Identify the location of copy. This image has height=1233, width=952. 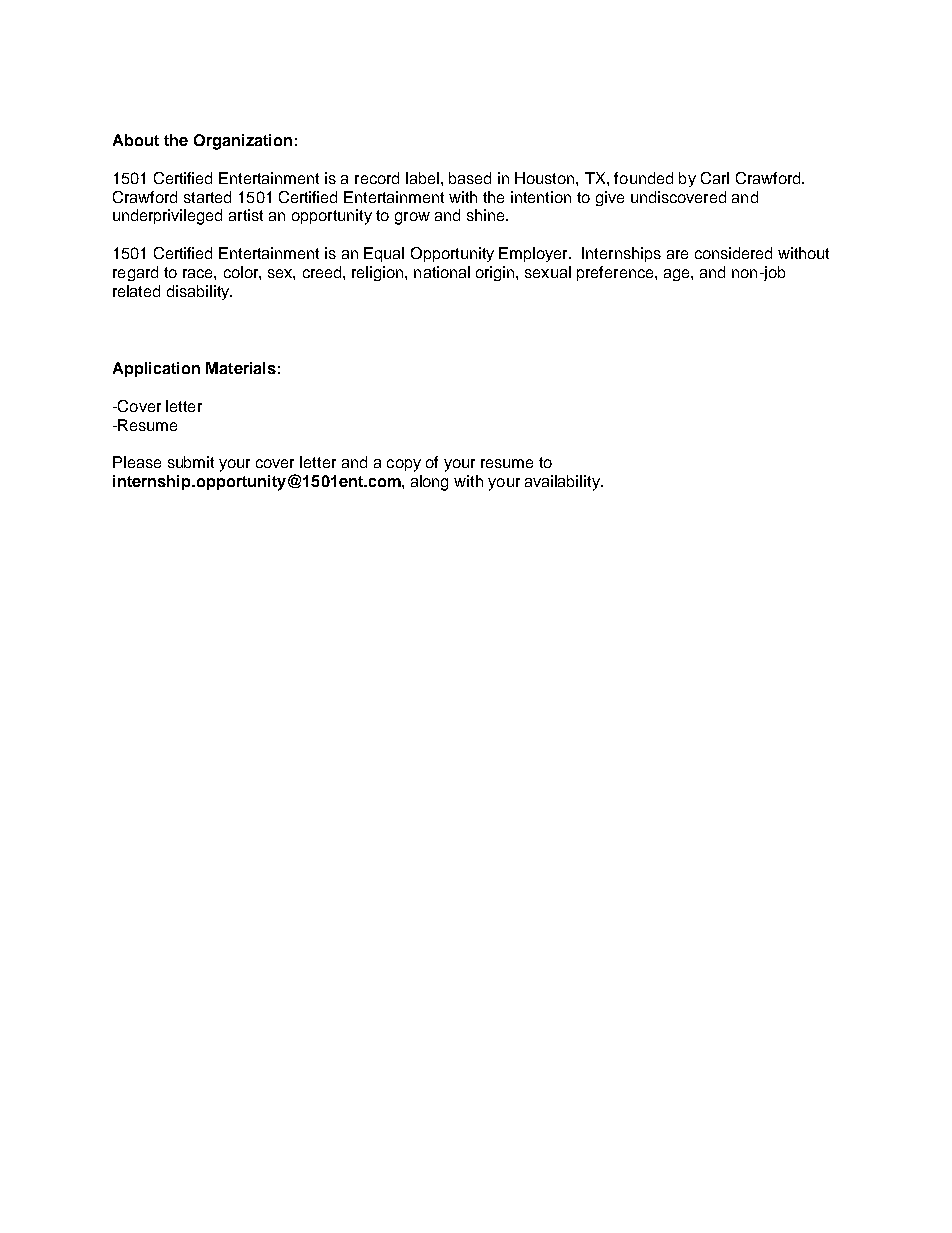
(404, 465).
